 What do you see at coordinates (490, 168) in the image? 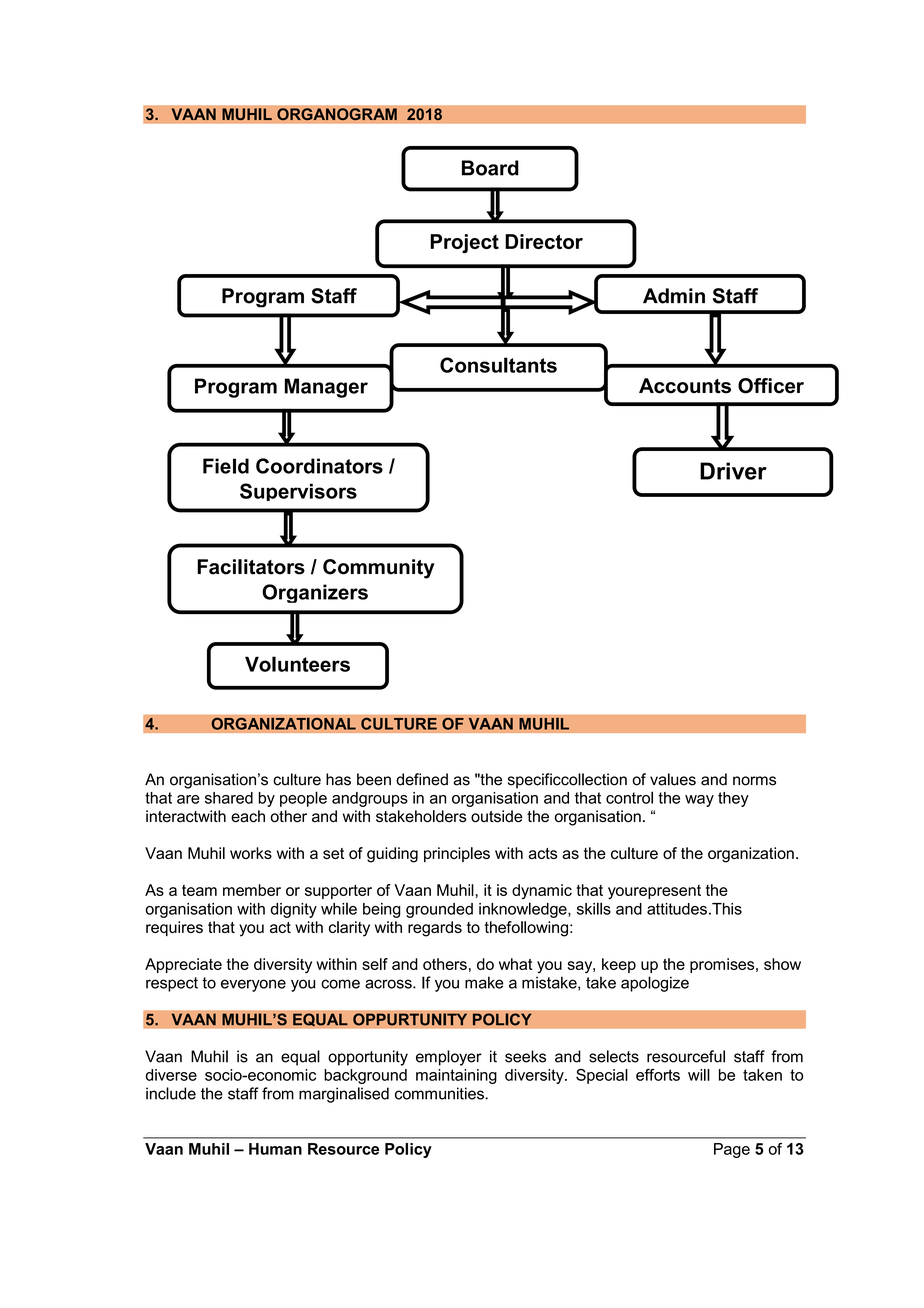
I see `Board` at bounding box center [490, 168].
